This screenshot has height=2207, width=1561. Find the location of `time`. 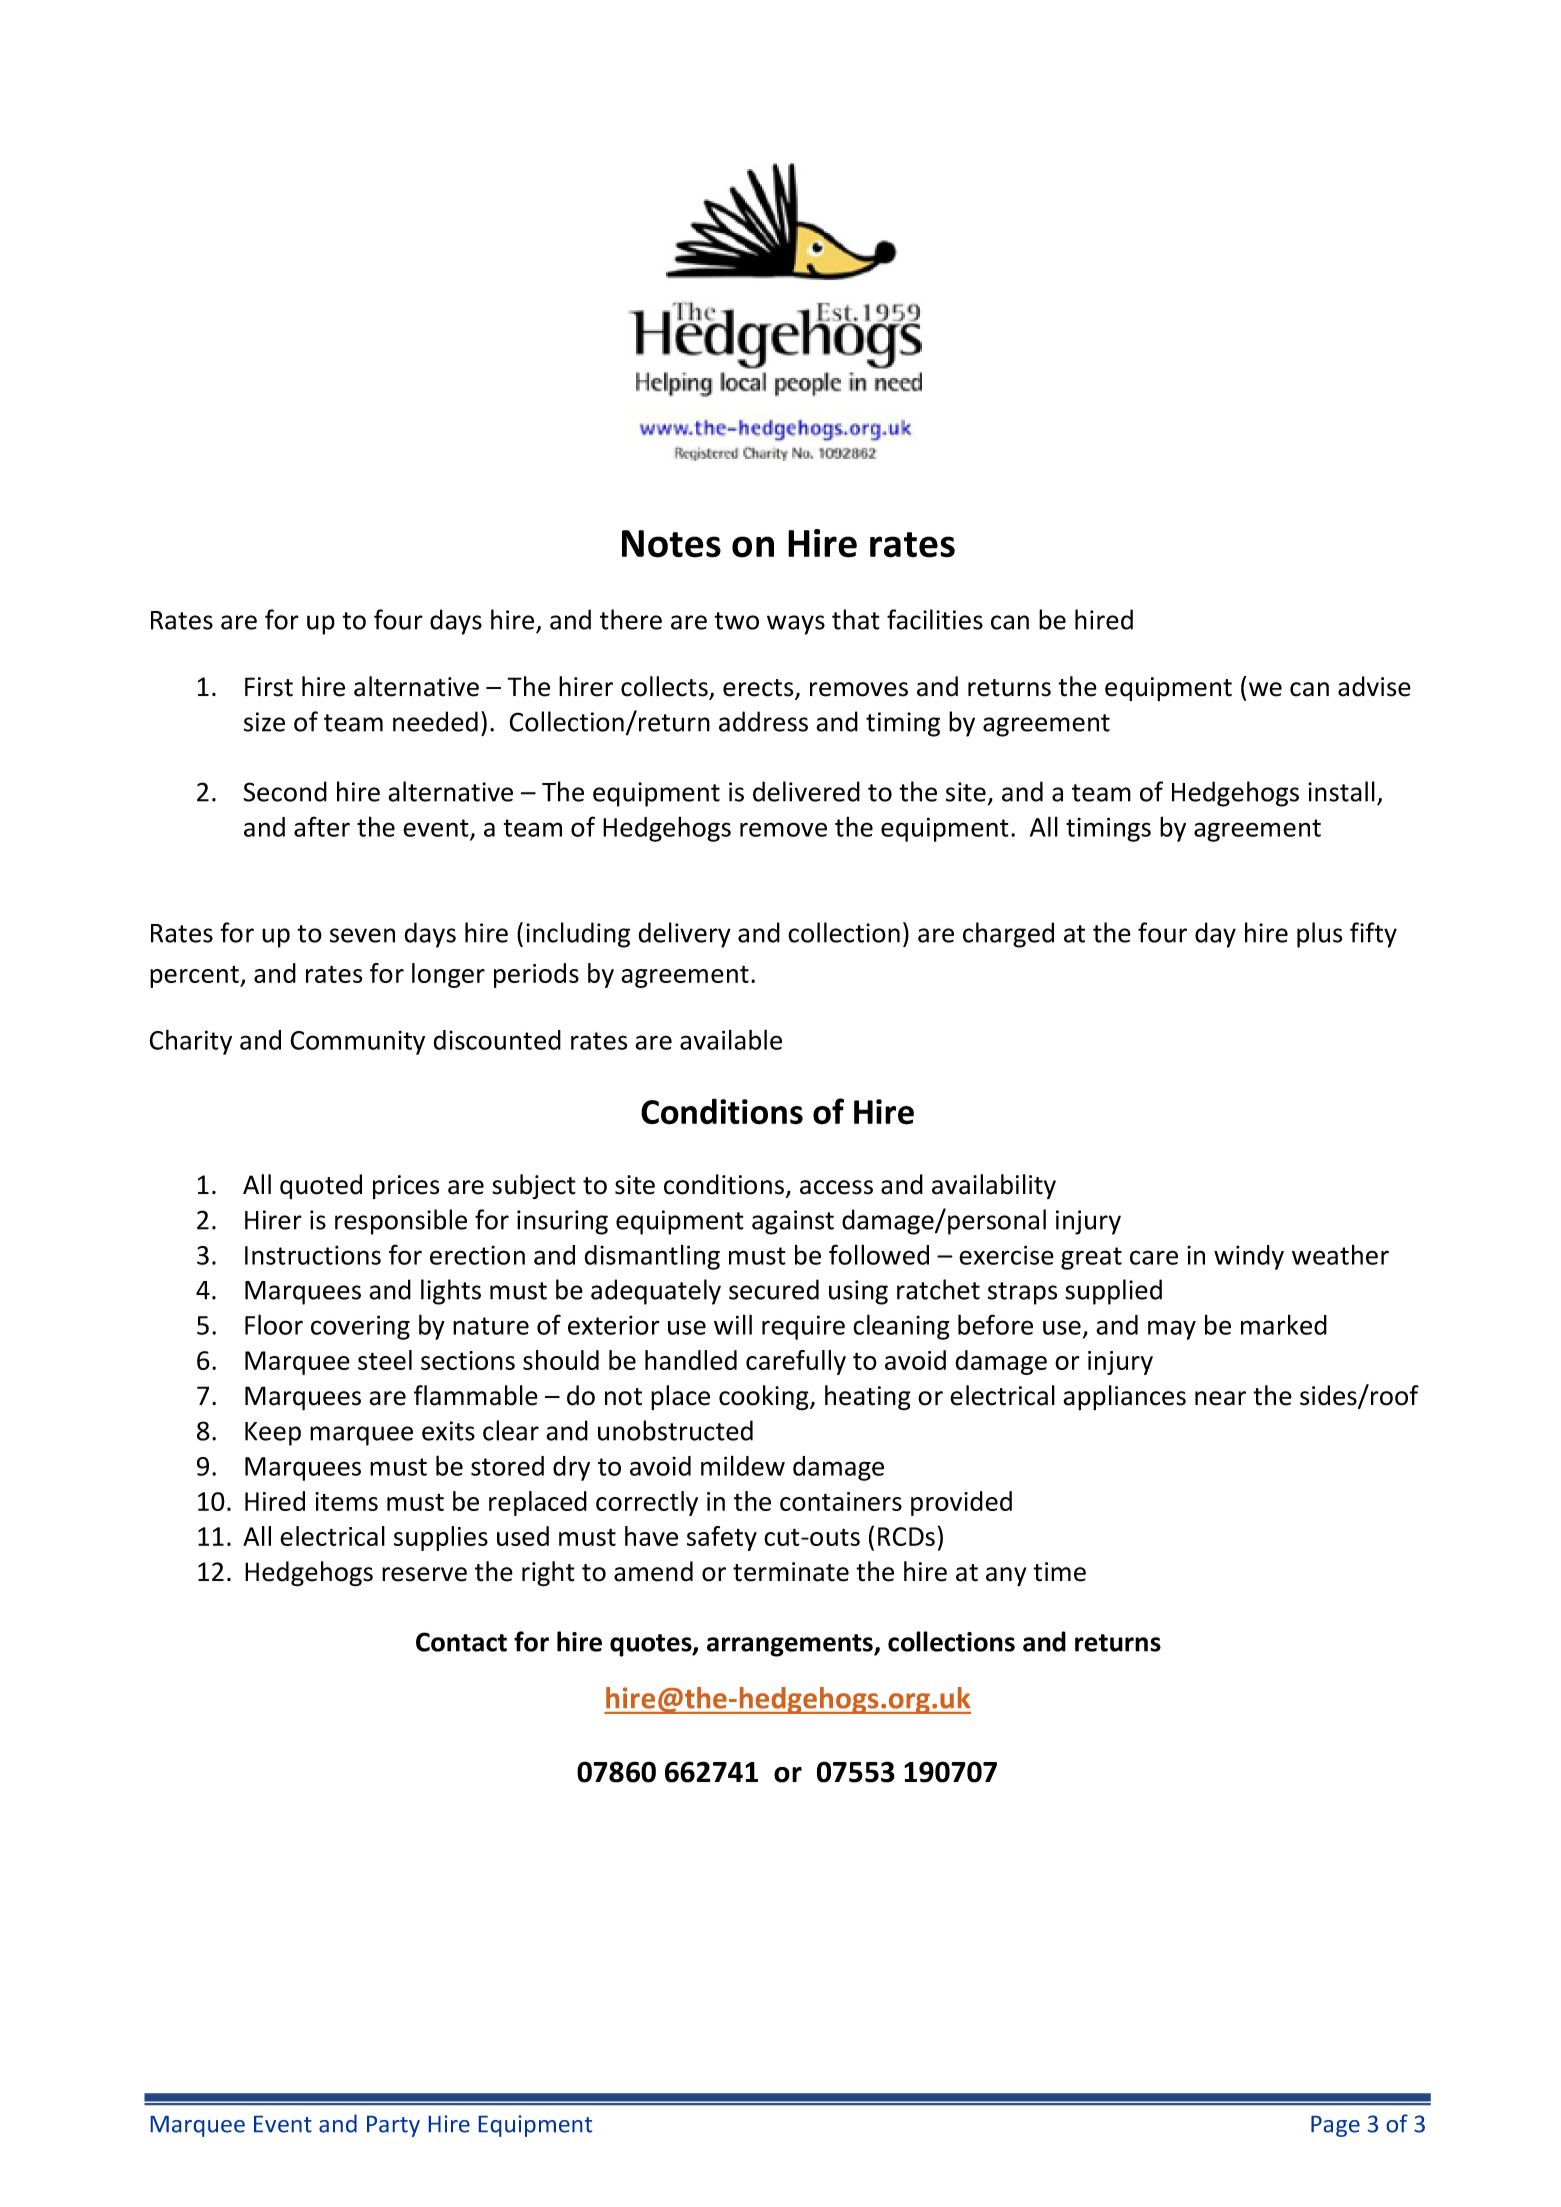

time is located at coordinates (1059, 1572).
